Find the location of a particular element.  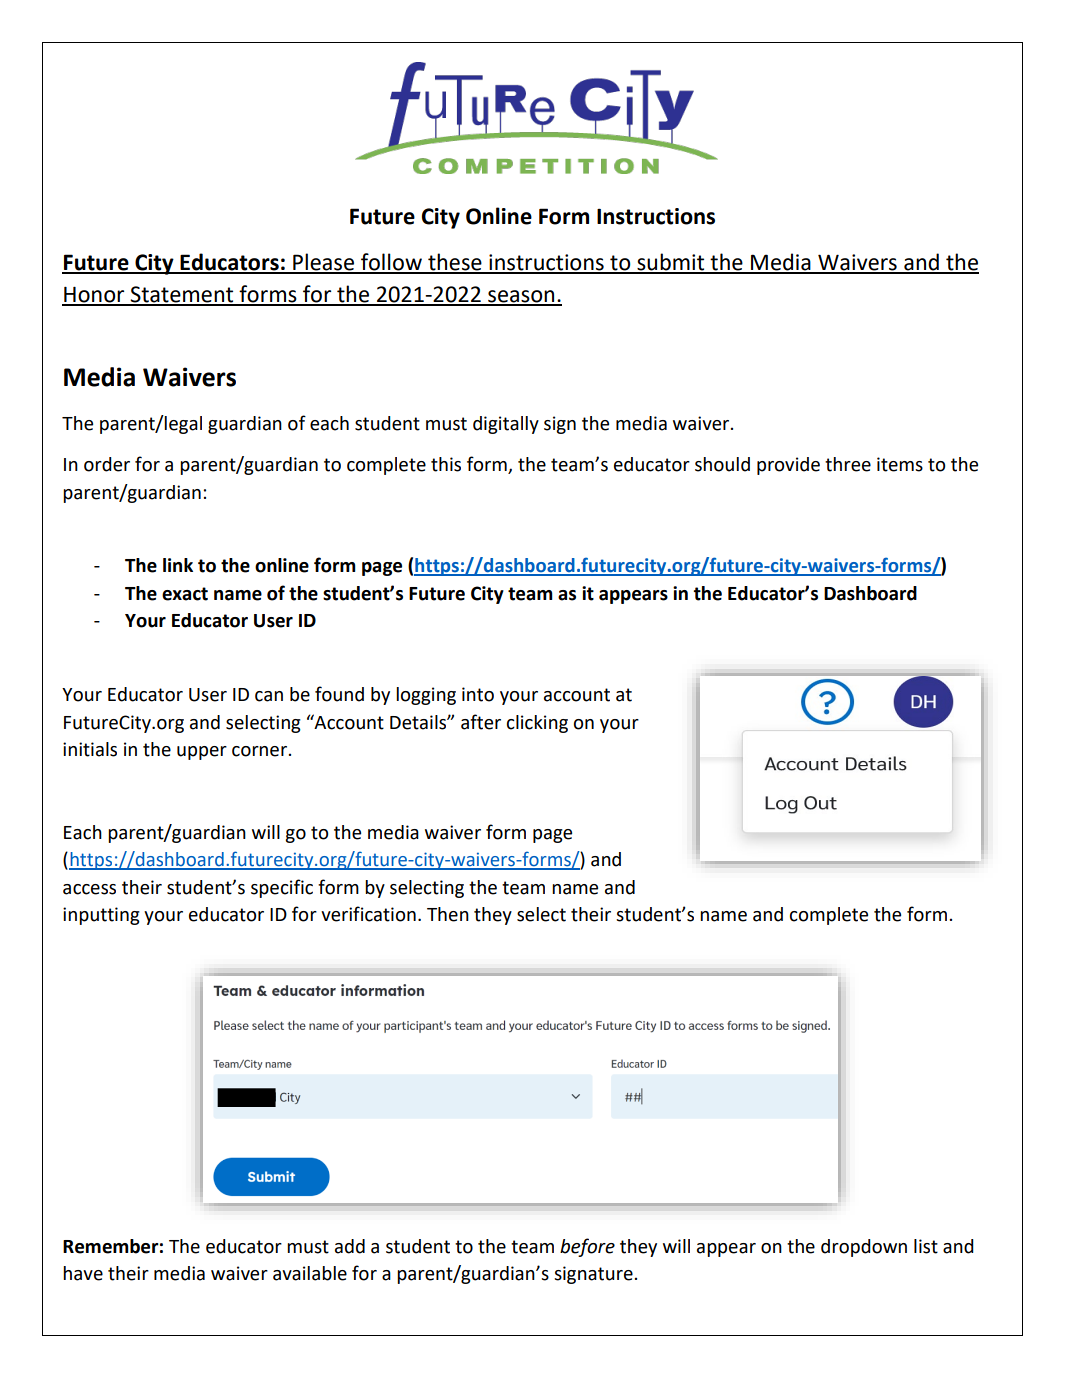

dropdown is located at coordinates (864, 1248).
